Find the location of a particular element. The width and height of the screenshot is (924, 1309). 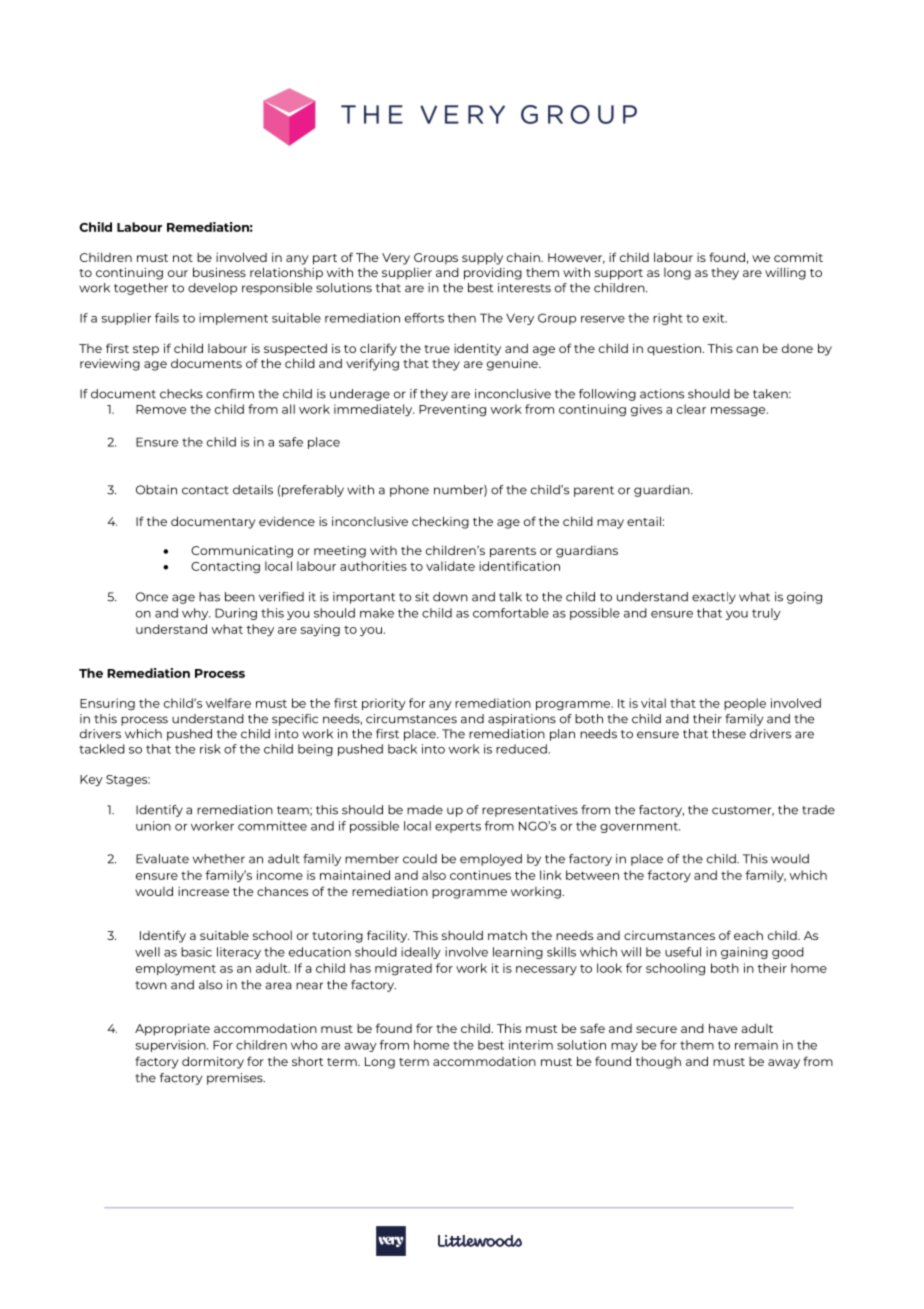

people is located at coordinates (745, 704).
